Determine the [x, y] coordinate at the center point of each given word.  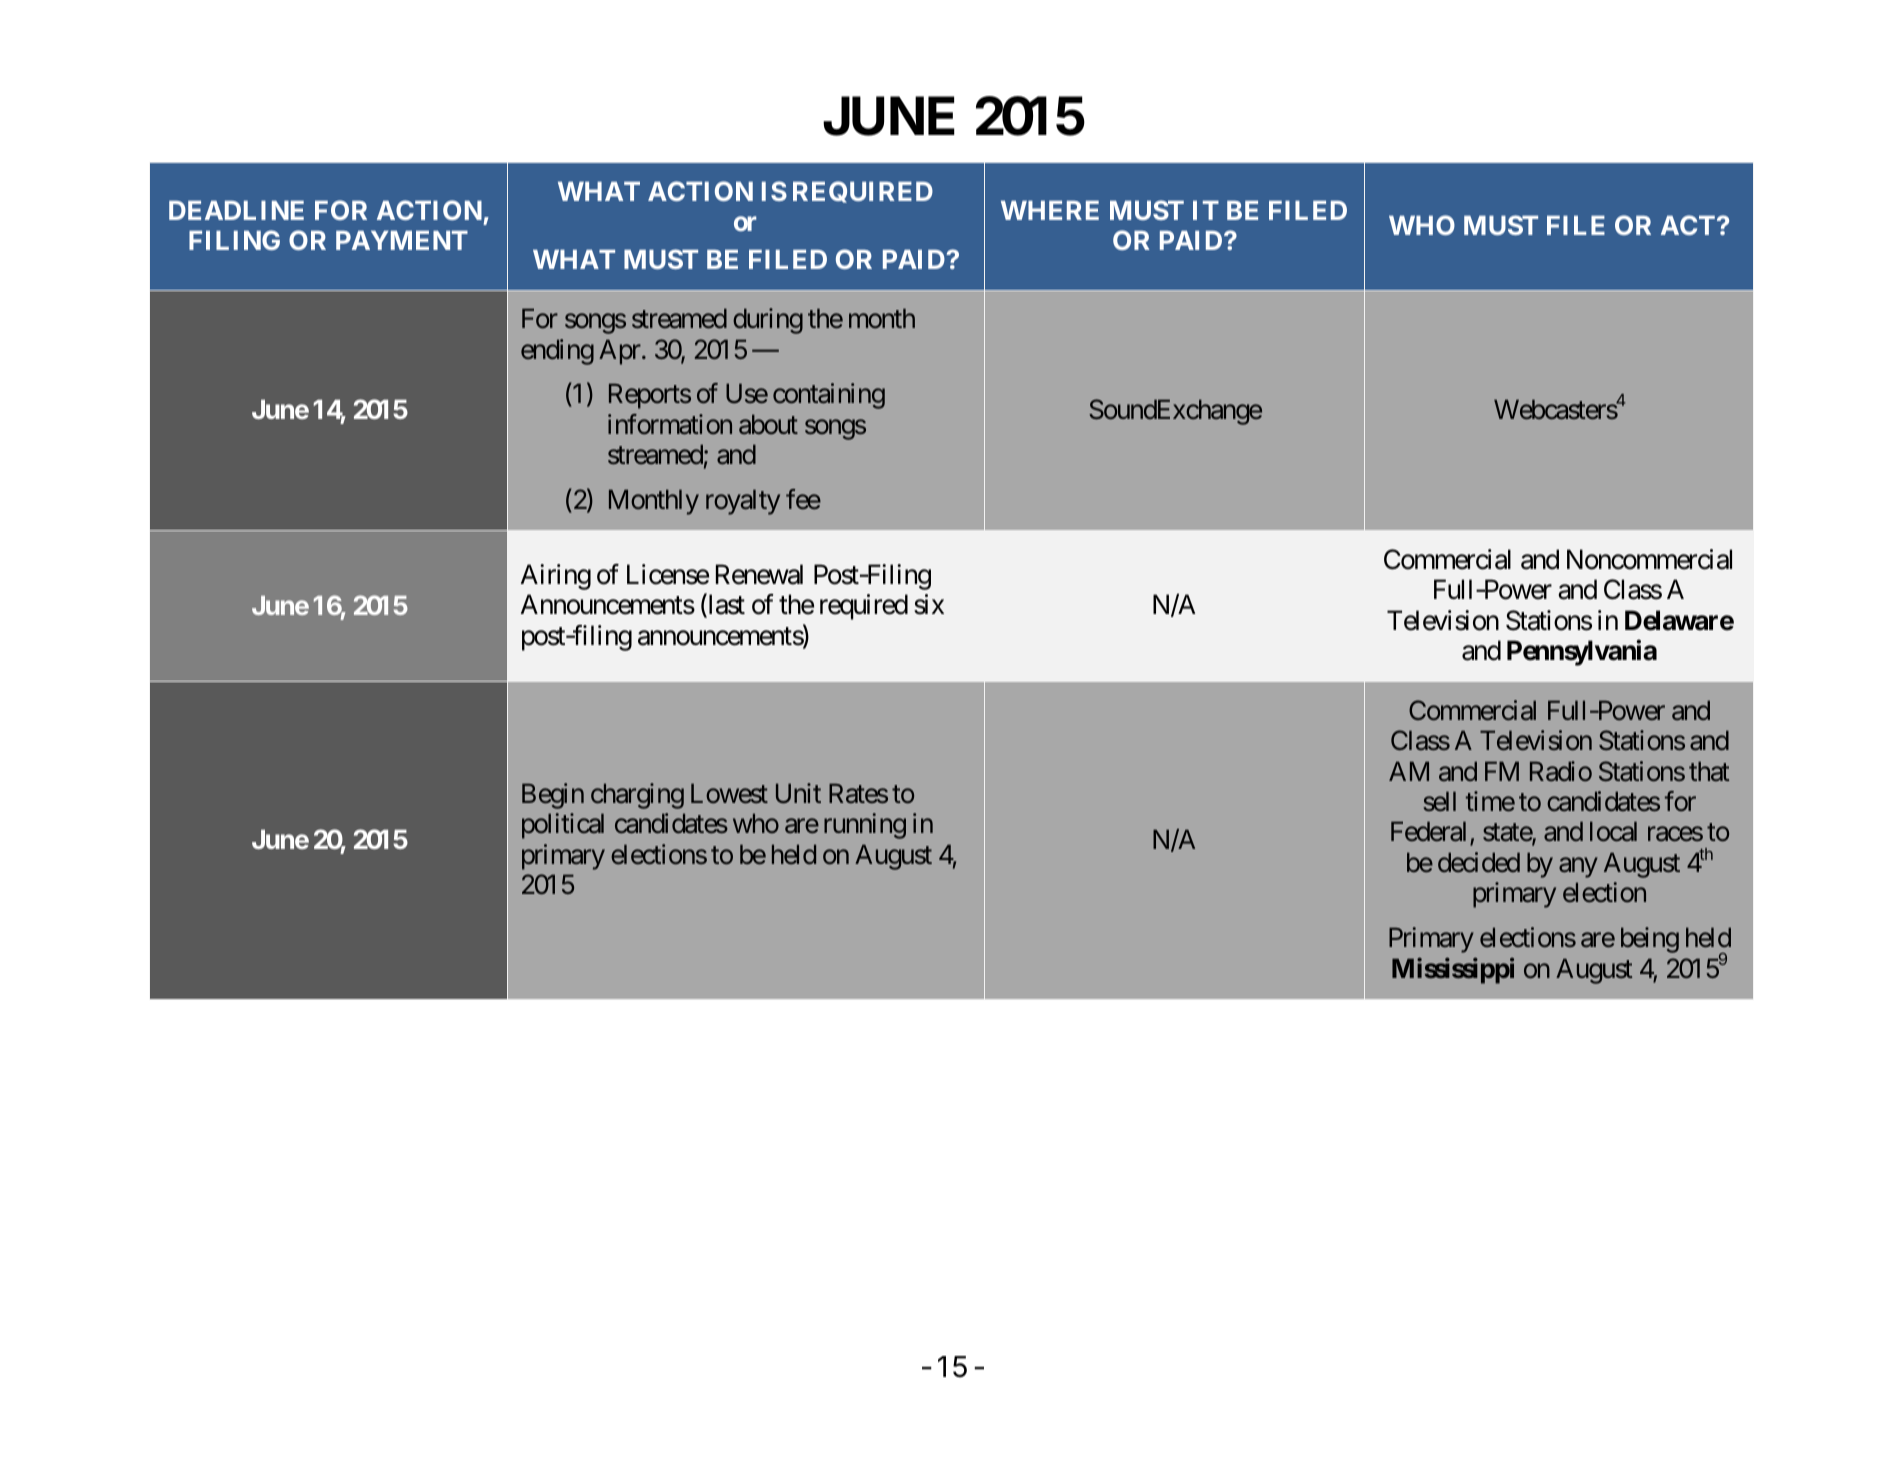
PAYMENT [402, 240]
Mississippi [1453, 970]
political [563, 826]
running [865, 826]
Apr [621, 352]
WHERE [1050, 210]
